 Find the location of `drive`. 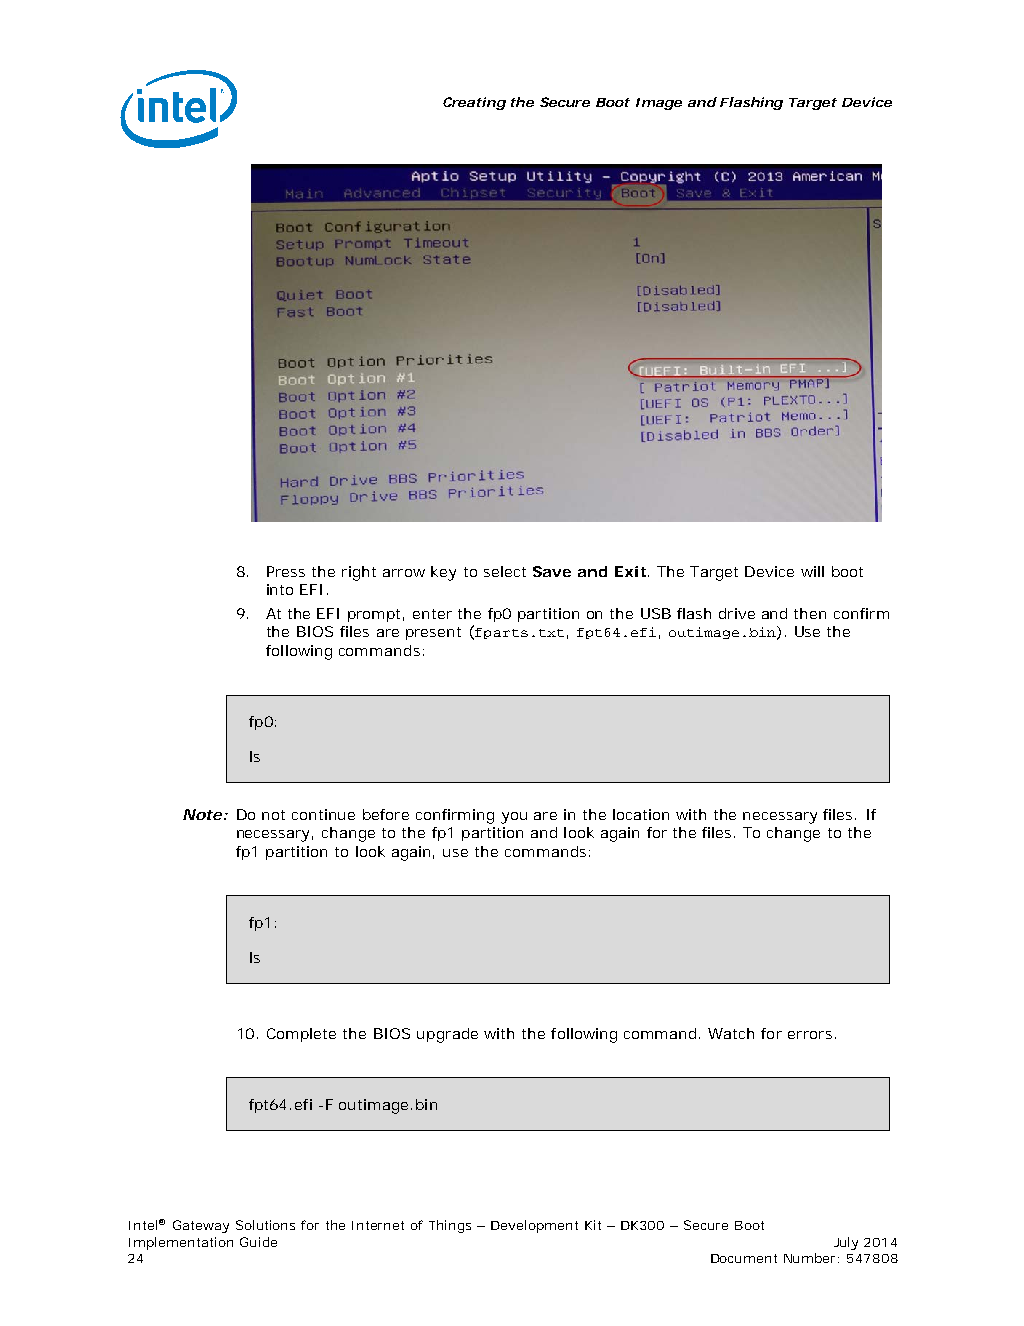

drive is located at coordinates (737, 613).
